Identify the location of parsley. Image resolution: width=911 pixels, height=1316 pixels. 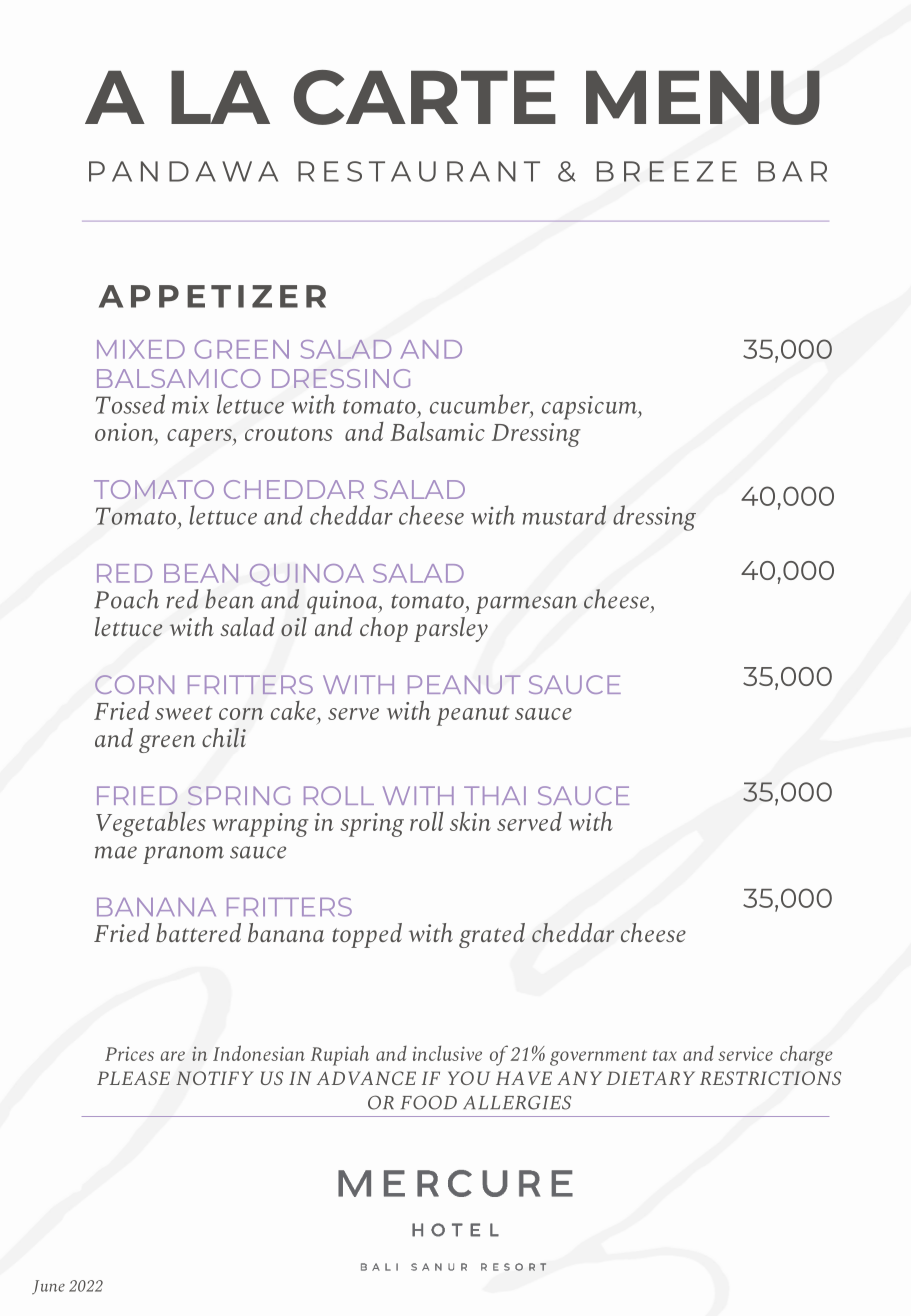
(451, 629).
